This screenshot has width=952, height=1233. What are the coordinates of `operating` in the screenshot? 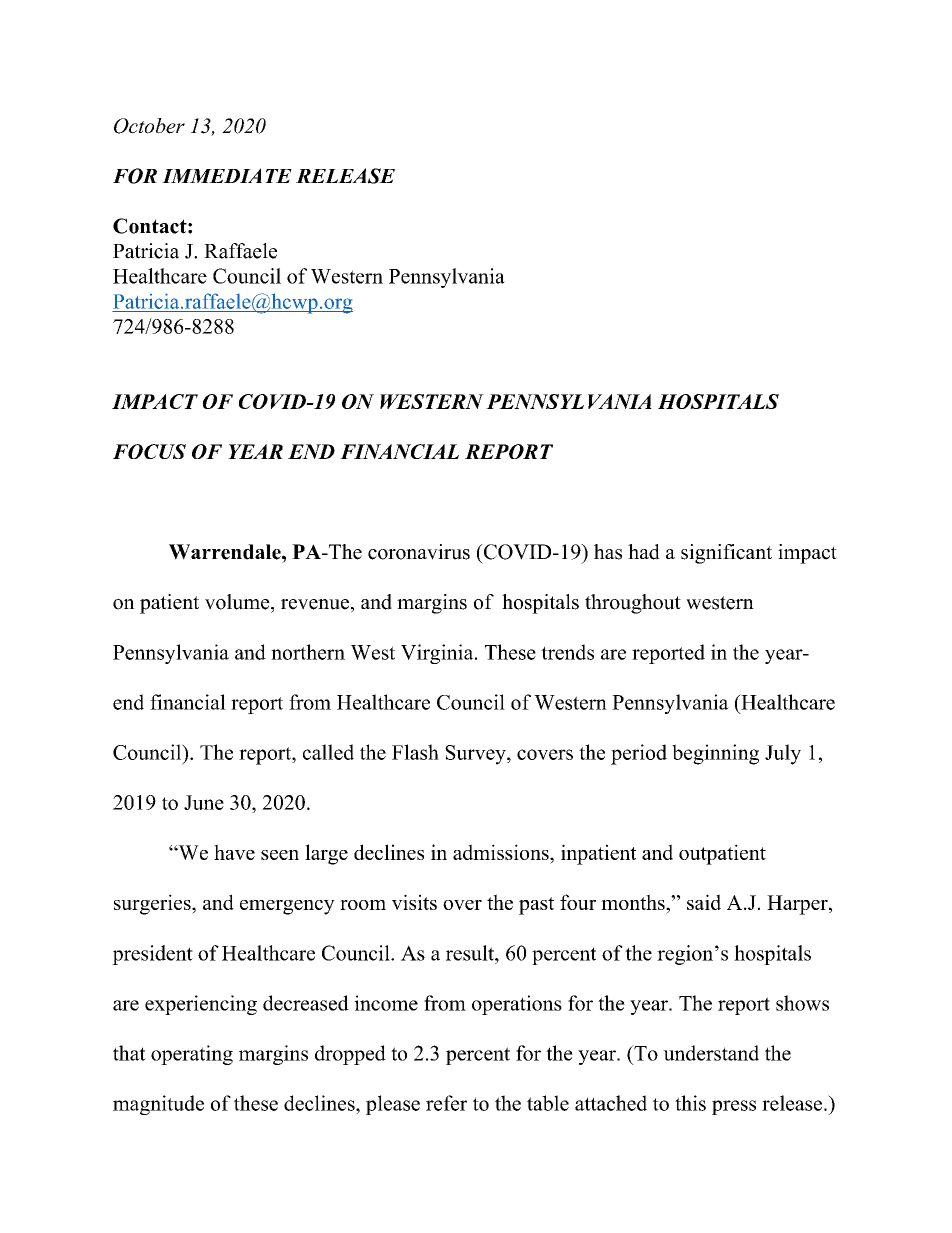 It's located at (192, 1055).
